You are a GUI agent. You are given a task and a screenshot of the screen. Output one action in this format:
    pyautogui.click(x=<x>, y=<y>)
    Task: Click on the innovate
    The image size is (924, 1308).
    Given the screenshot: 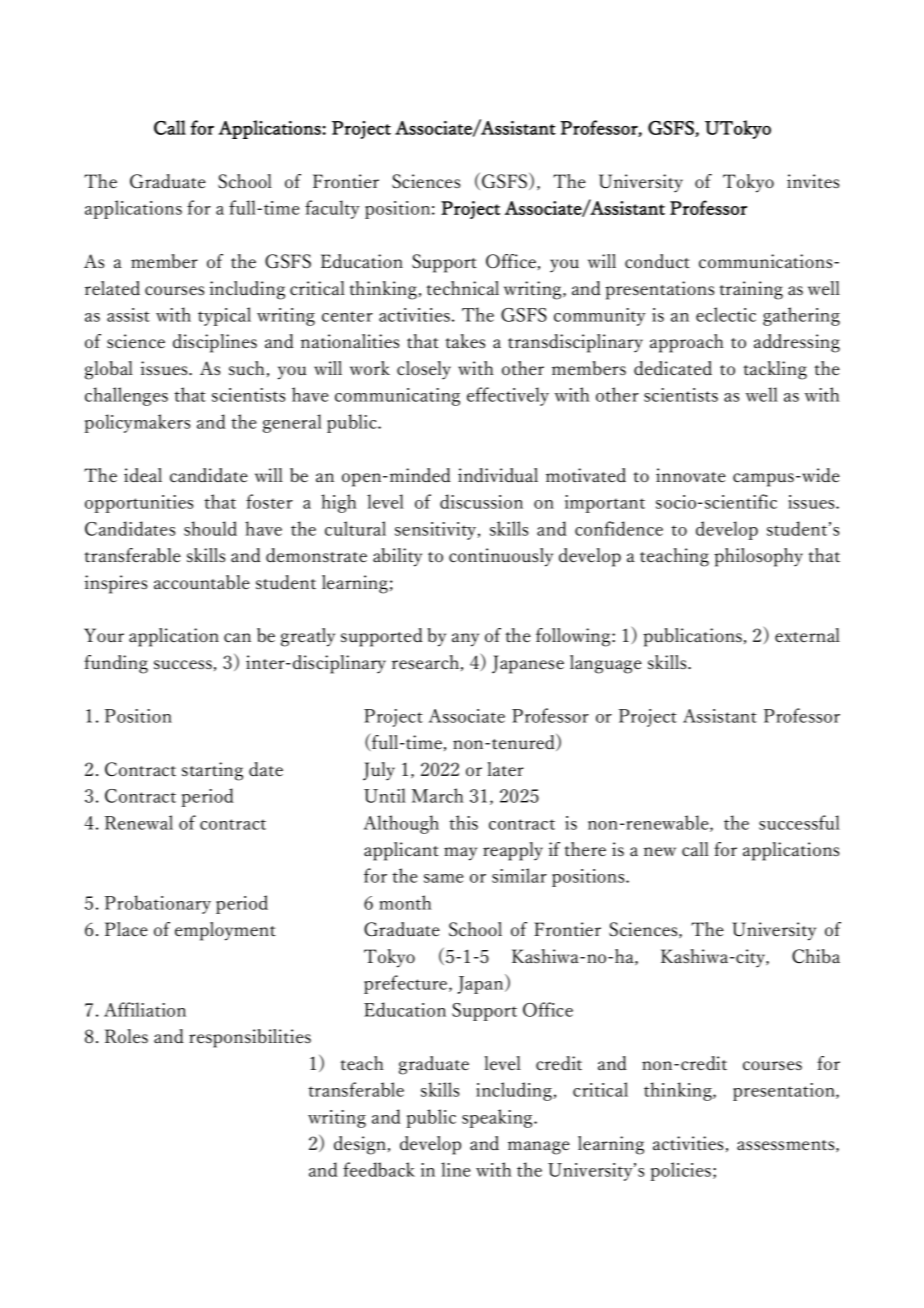 What is the action you would take?
    pyautogui.click(x=691, y=475)
